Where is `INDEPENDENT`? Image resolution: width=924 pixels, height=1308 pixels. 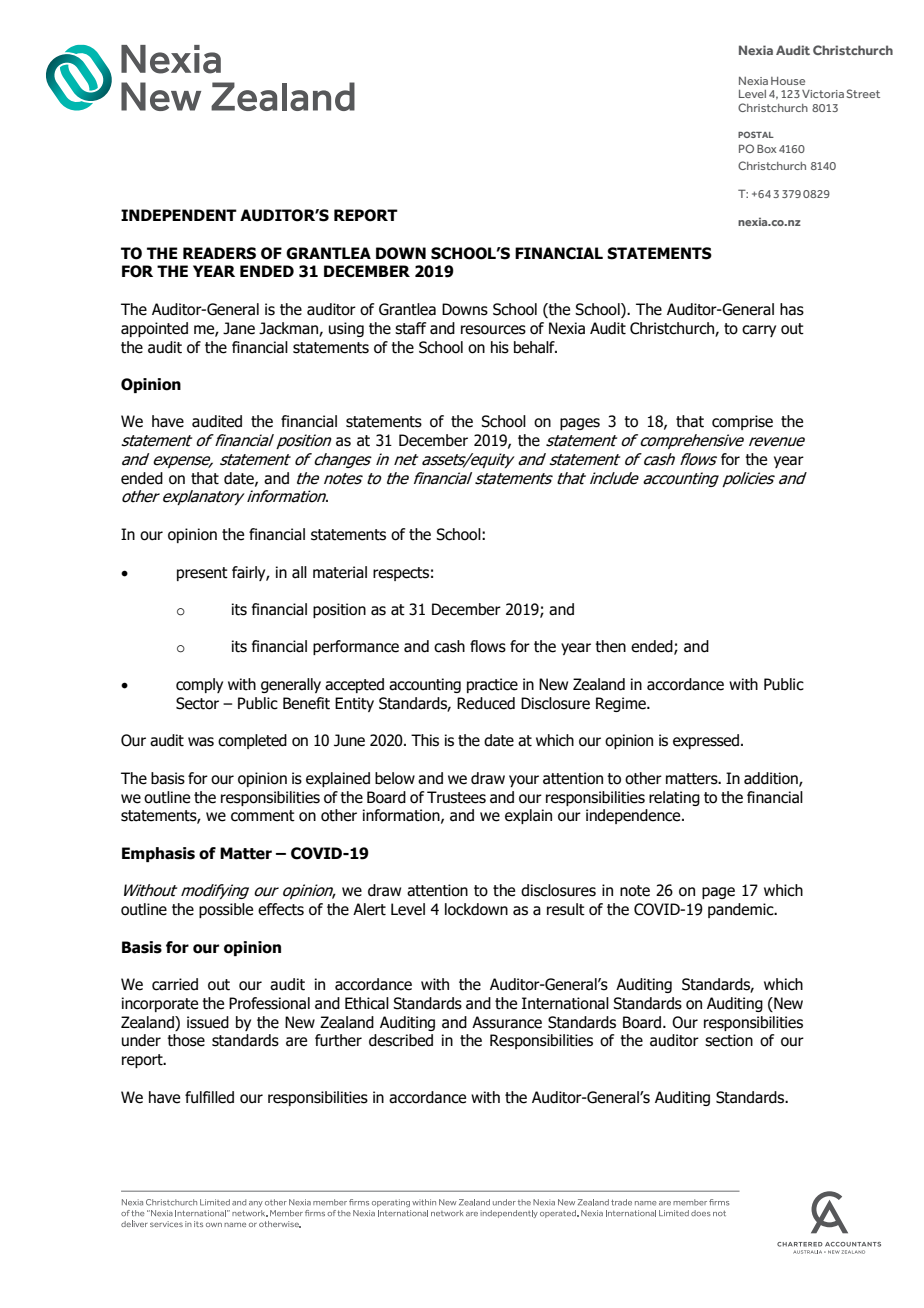
INDEPENDENT is located at coordinates (179, 215).
